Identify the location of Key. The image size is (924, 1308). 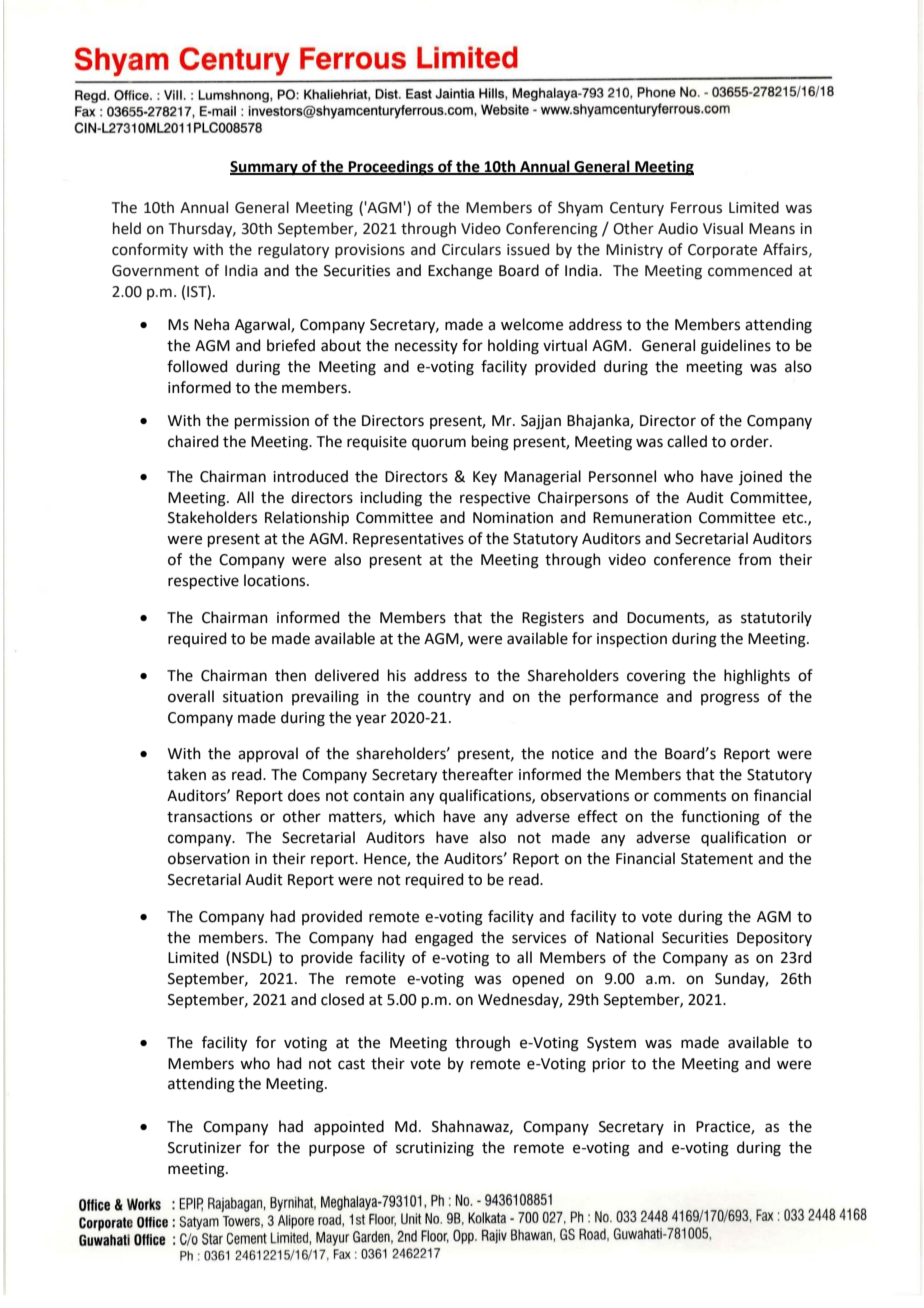
(485, 478).
